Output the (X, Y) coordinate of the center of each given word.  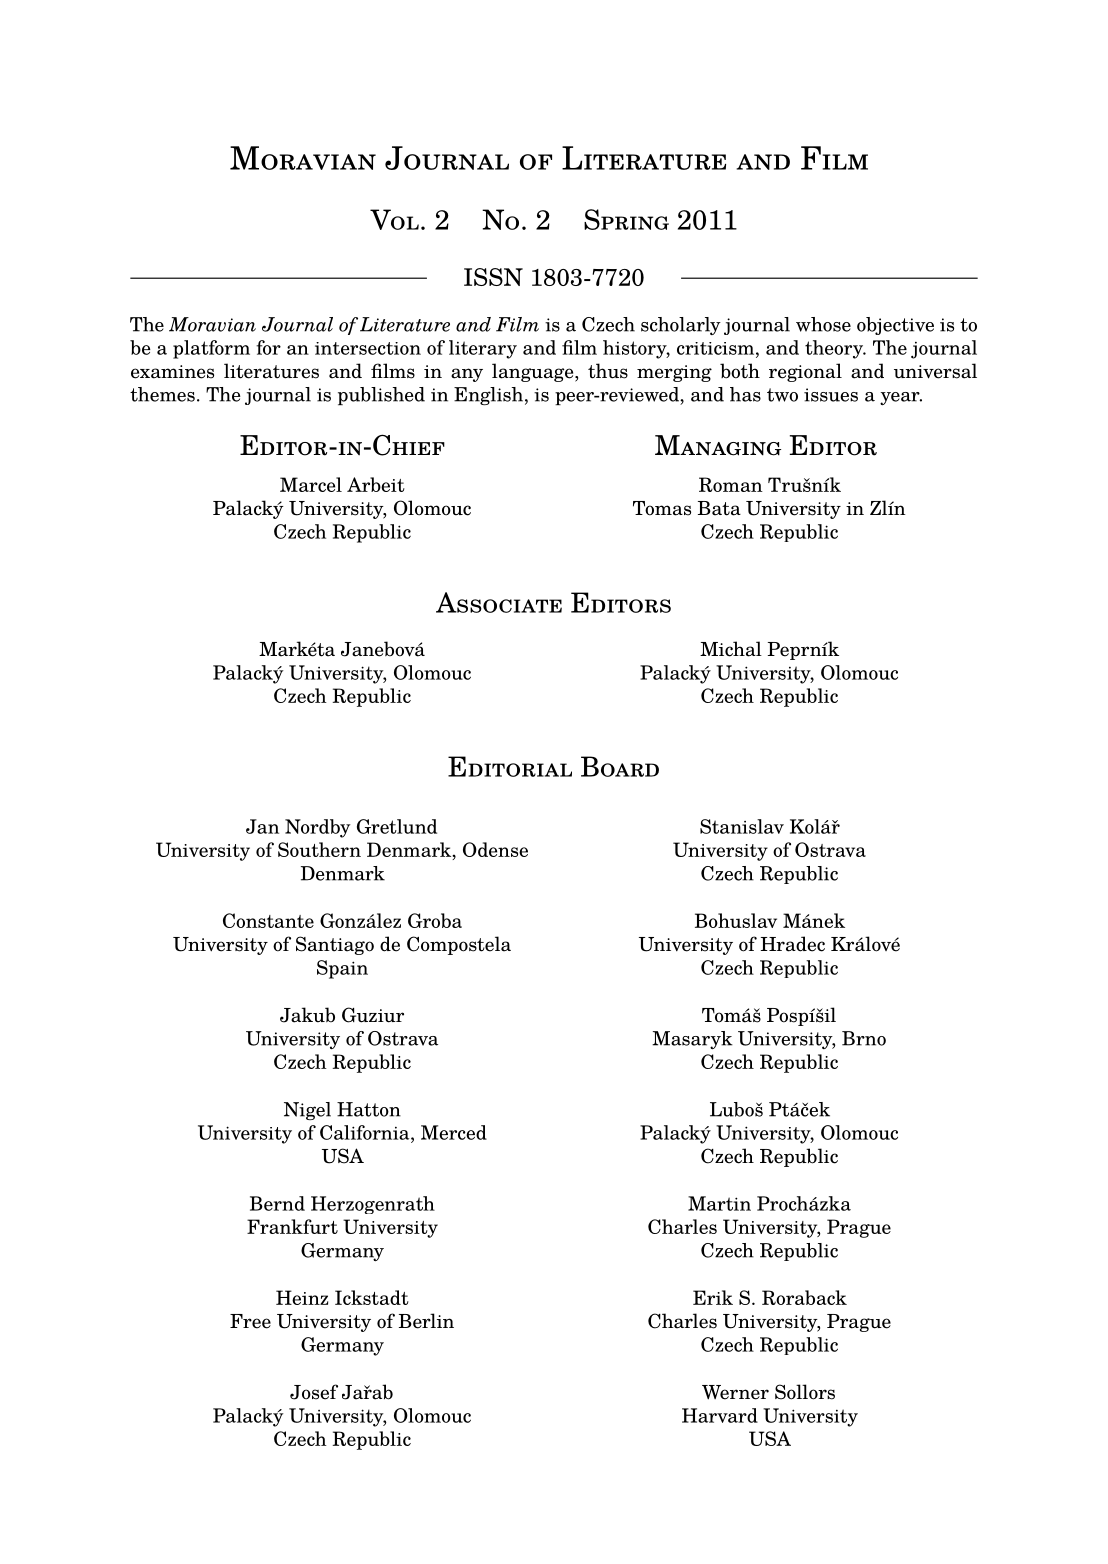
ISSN (493, 277)
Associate (499, 602)
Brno (864, 1038)
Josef (314, 1392)
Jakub (307, 1015)
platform (211, 349)
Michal (731, 649)
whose (823, 324)
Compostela (459, 945)
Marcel (311, 484)
